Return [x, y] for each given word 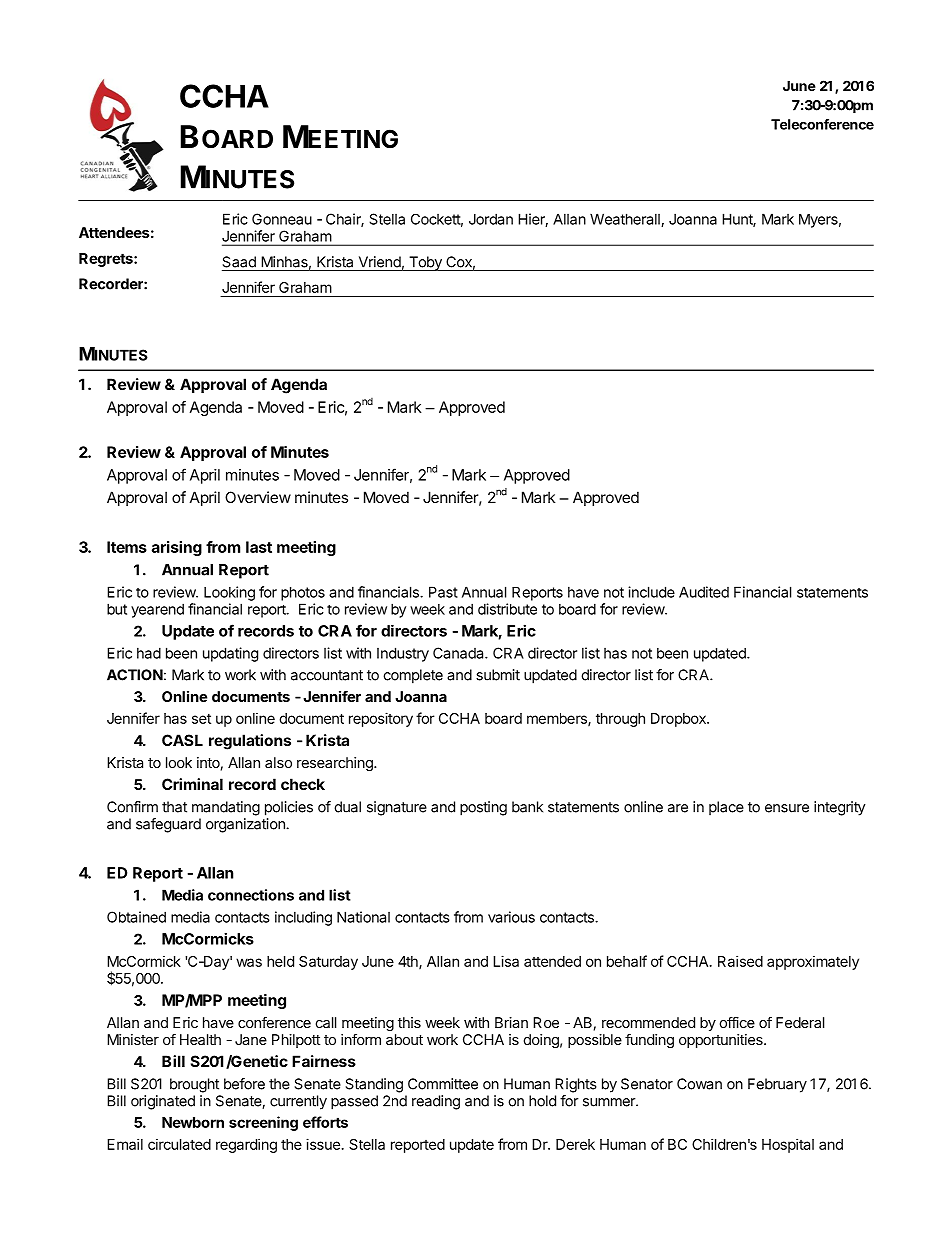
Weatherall [626, 220]
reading [436, 1102]
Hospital [788, 1145]
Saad [239, 262]
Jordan [491, 219]
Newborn [193, 1122]
